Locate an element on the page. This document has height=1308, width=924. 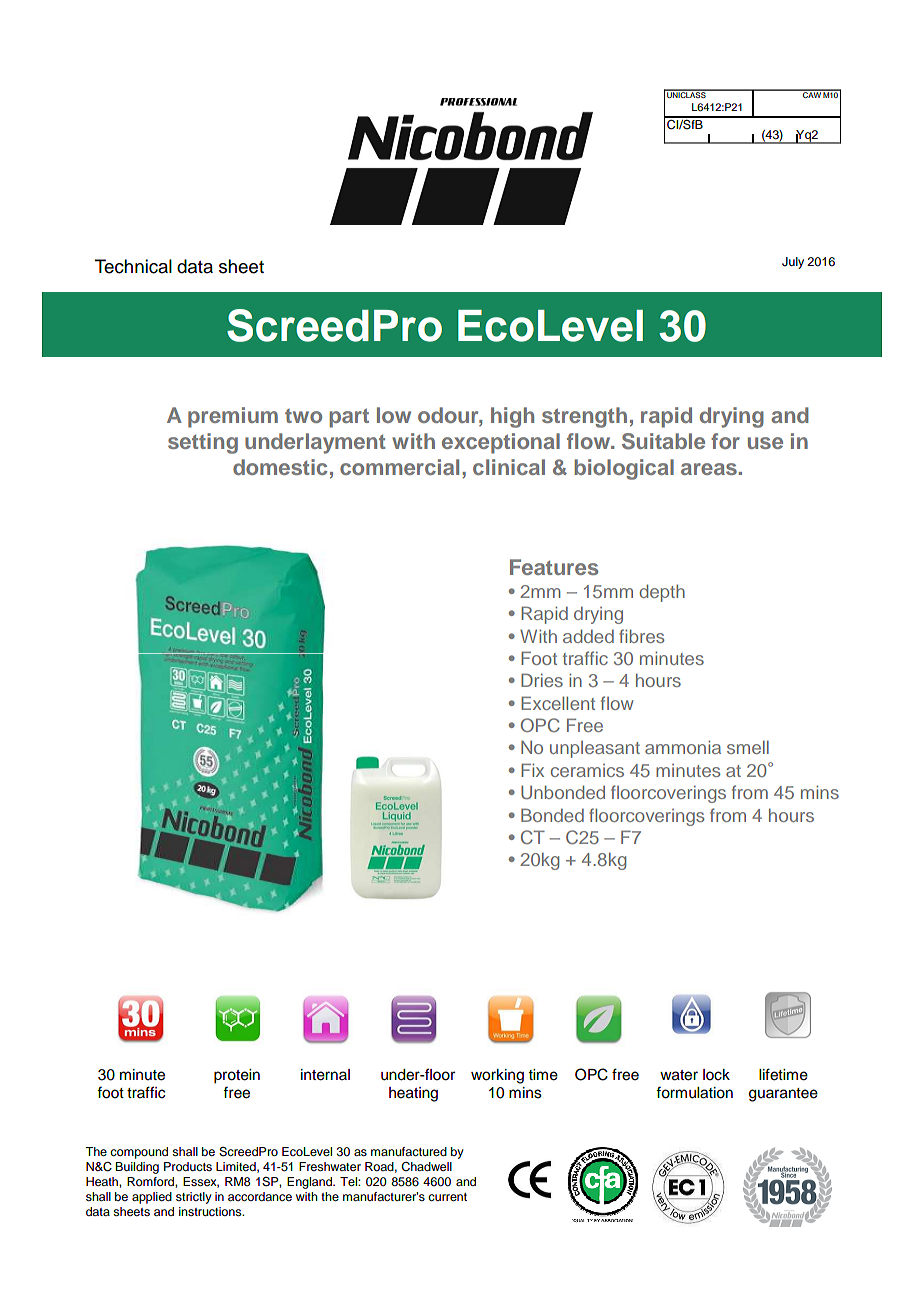
high is located at coordinates (512, 417).
